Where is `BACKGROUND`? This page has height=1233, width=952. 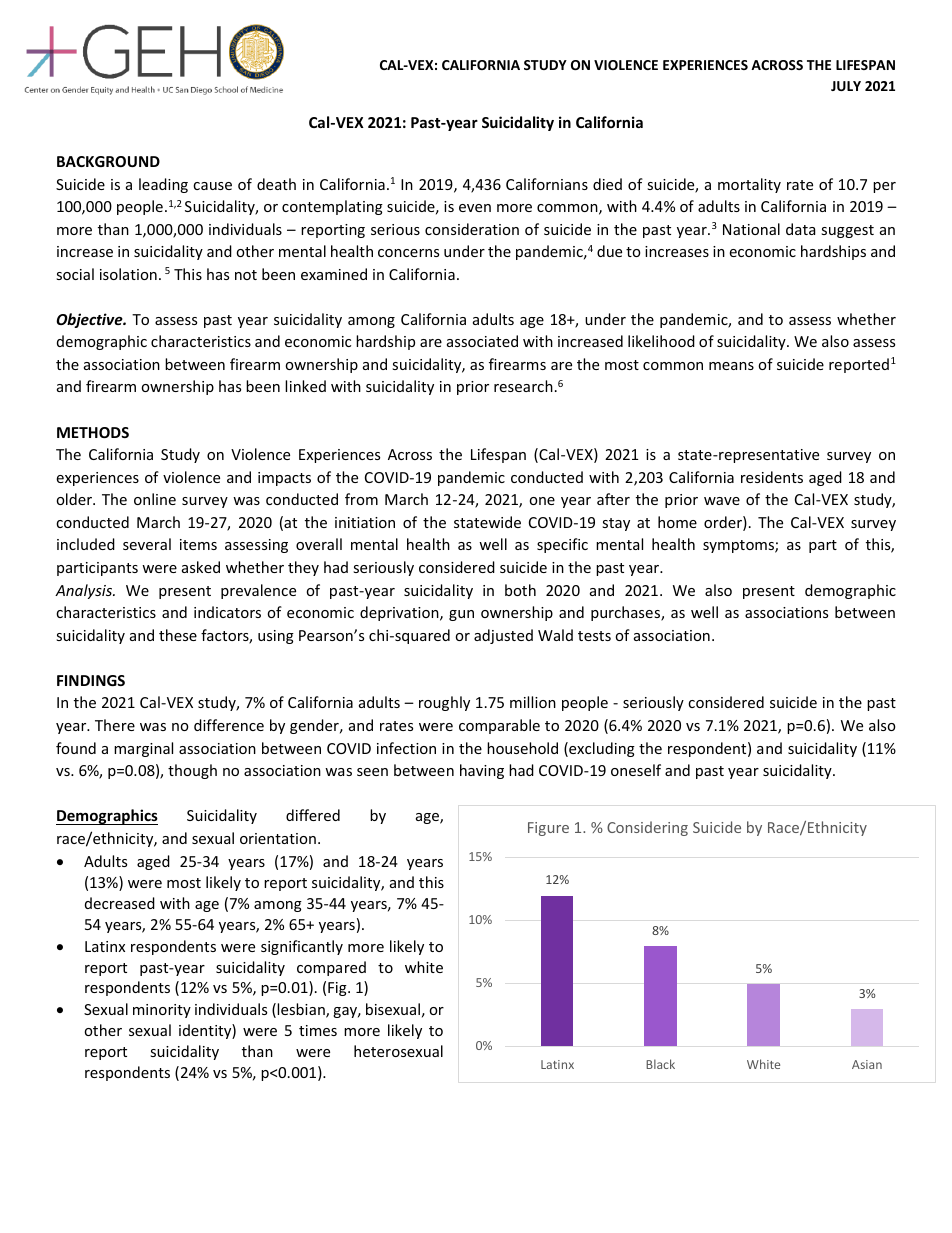 BACKGROUND is located at coordinates (108, 161).
